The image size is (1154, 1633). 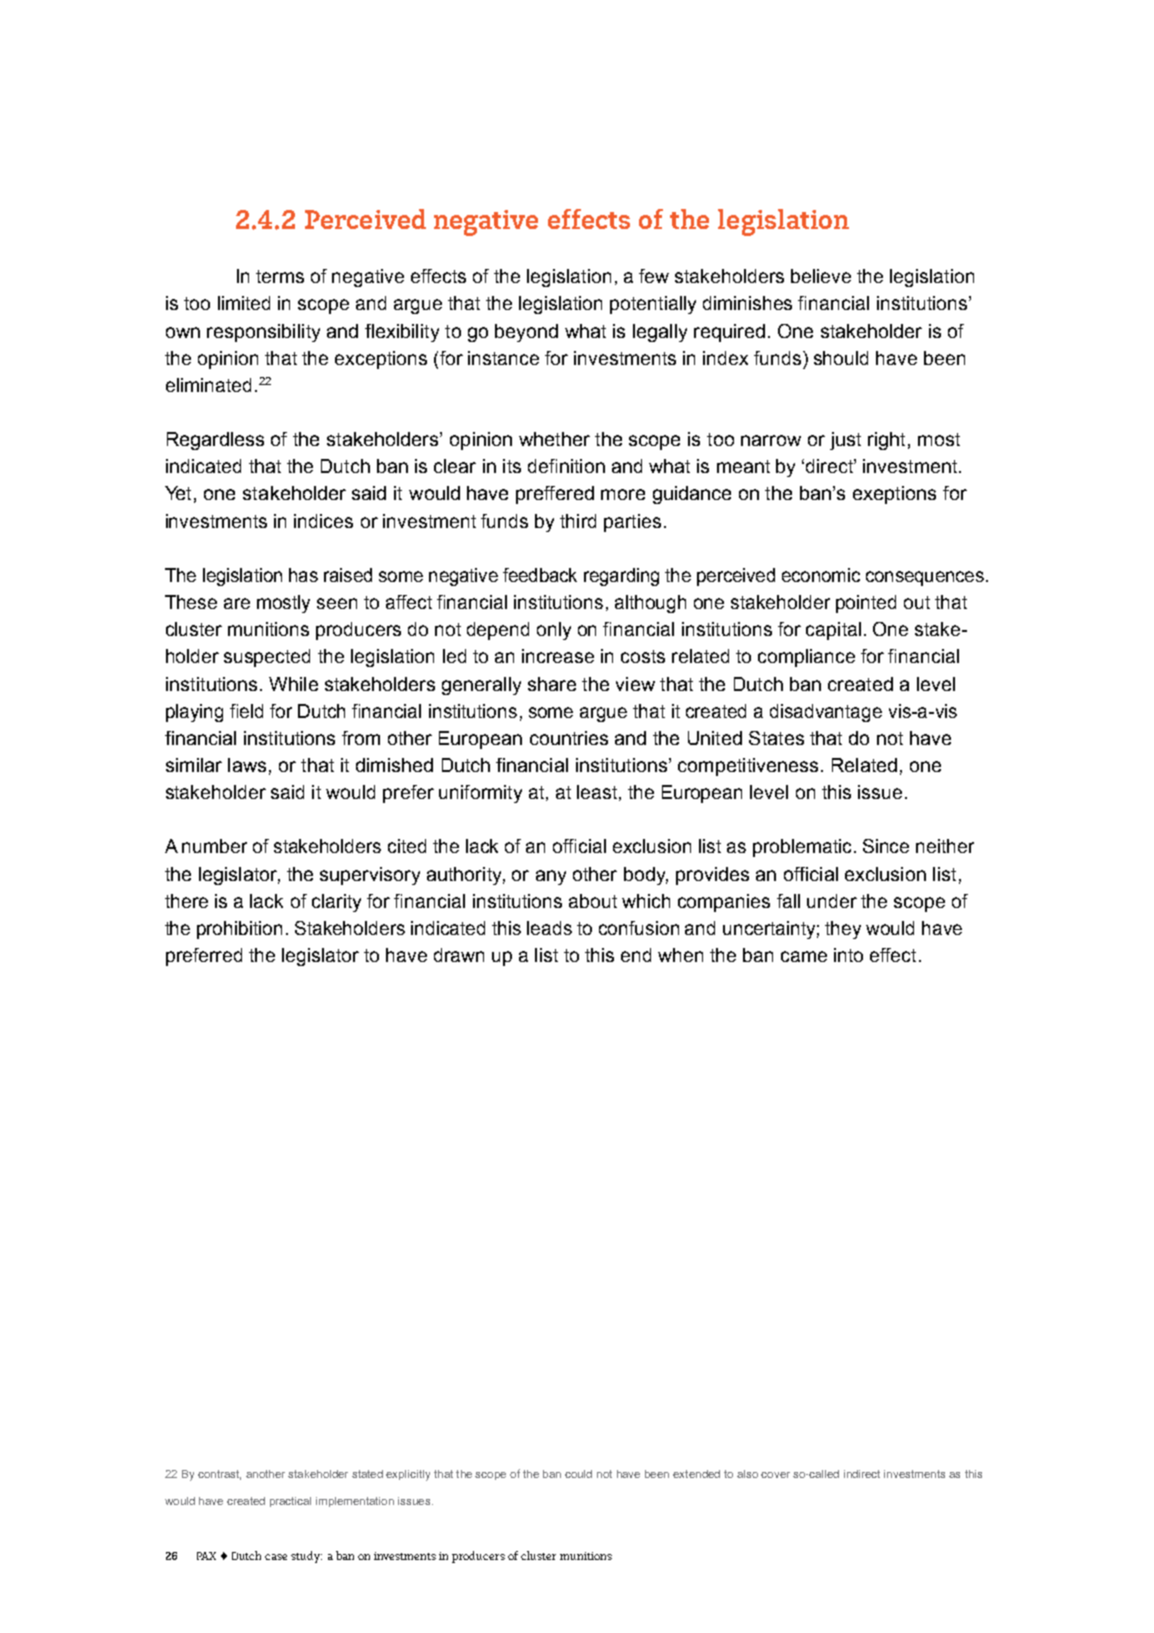 What do you see at coordinates (826, 713) in the image?
I see `disadvantage` at bounding box center [826, 713].
